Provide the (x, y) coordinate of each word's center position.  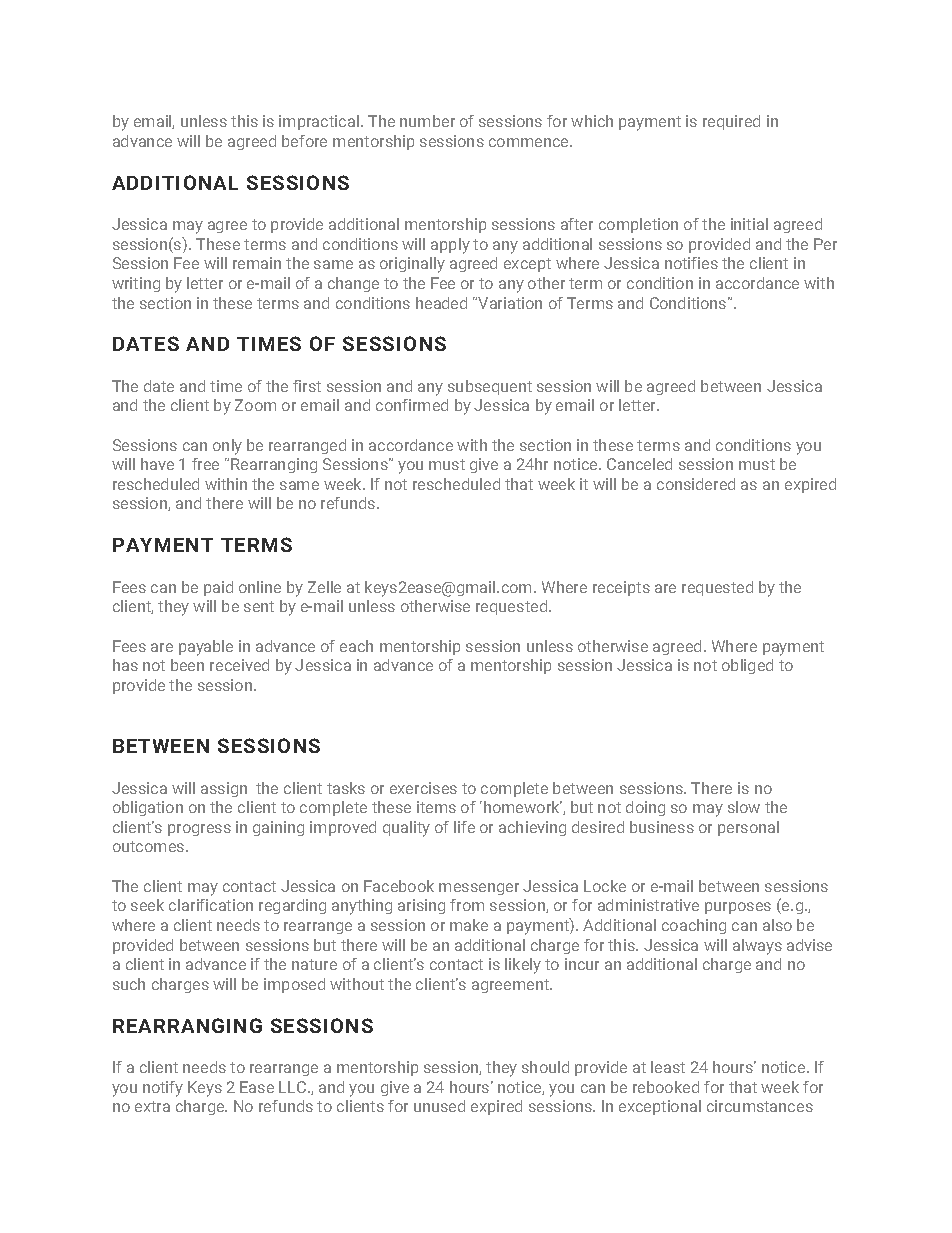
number (427, 121)
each (356, 646)
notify (163, 1089)
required (731, 122)
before (304, 141)
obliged (747, 666)
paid (218, 588)
